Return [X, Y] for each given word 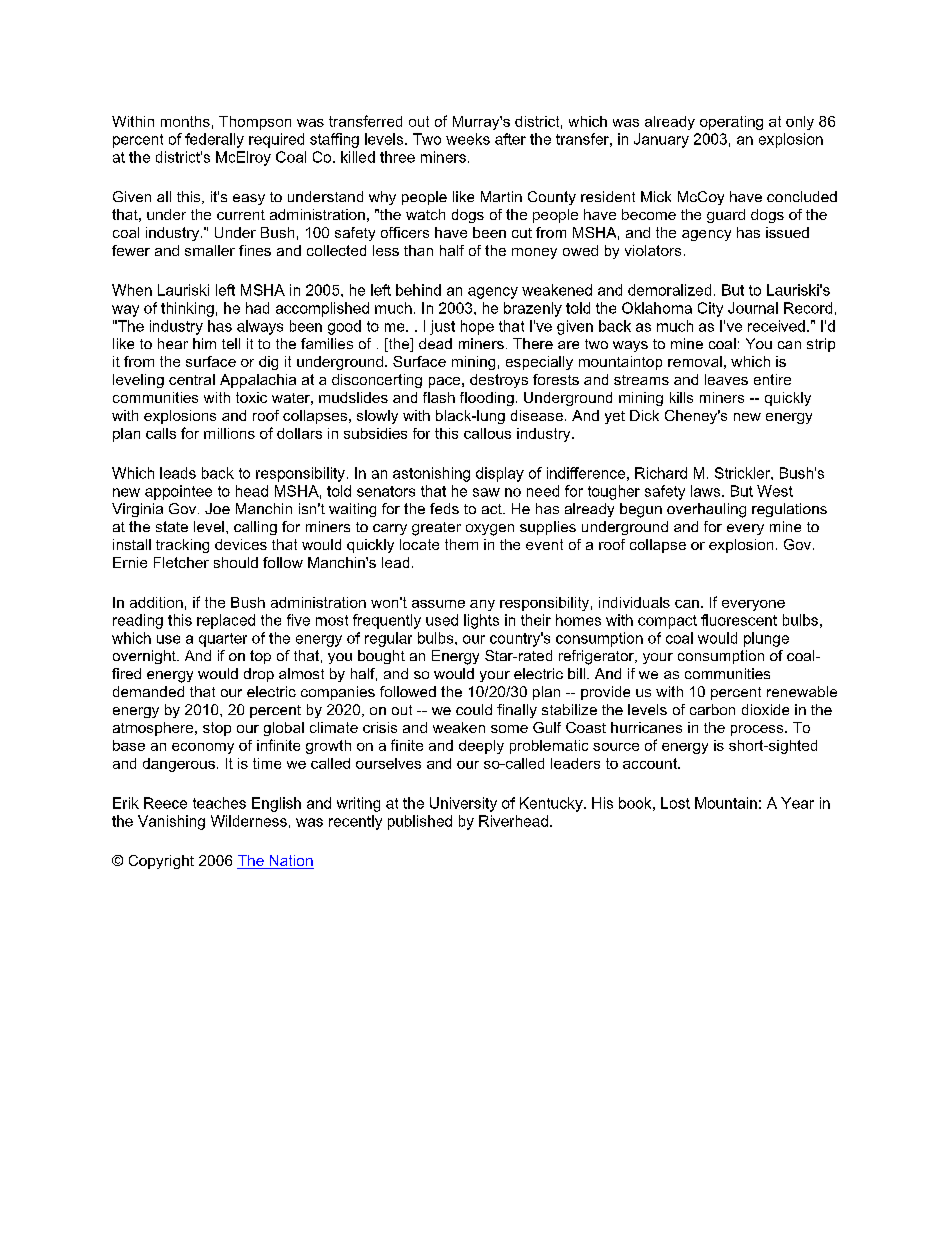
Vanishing [171, 822]
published [420, 822]
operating [731, 123]
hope [477, 327]
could [474, 709]
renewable [802, 691]
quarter [223, 640]
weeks [468, 139]
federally [214, 140]
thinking [187, 309]
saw [486, 492]
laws [707, 491]
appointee [178, 492]
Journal [753, 308]
